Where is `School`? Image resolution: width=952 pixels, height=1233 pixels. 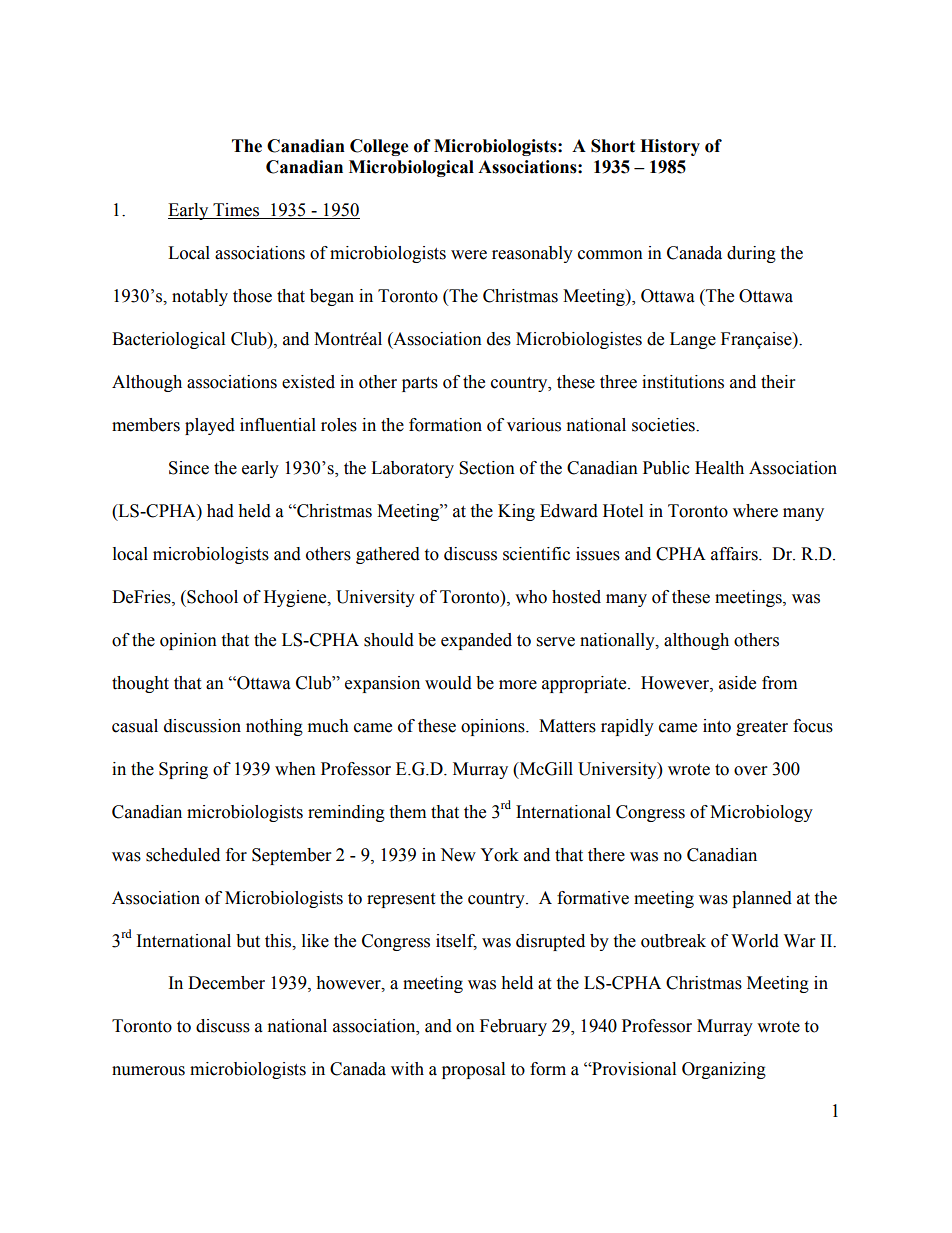 School is located at coordinates (211, 597).
